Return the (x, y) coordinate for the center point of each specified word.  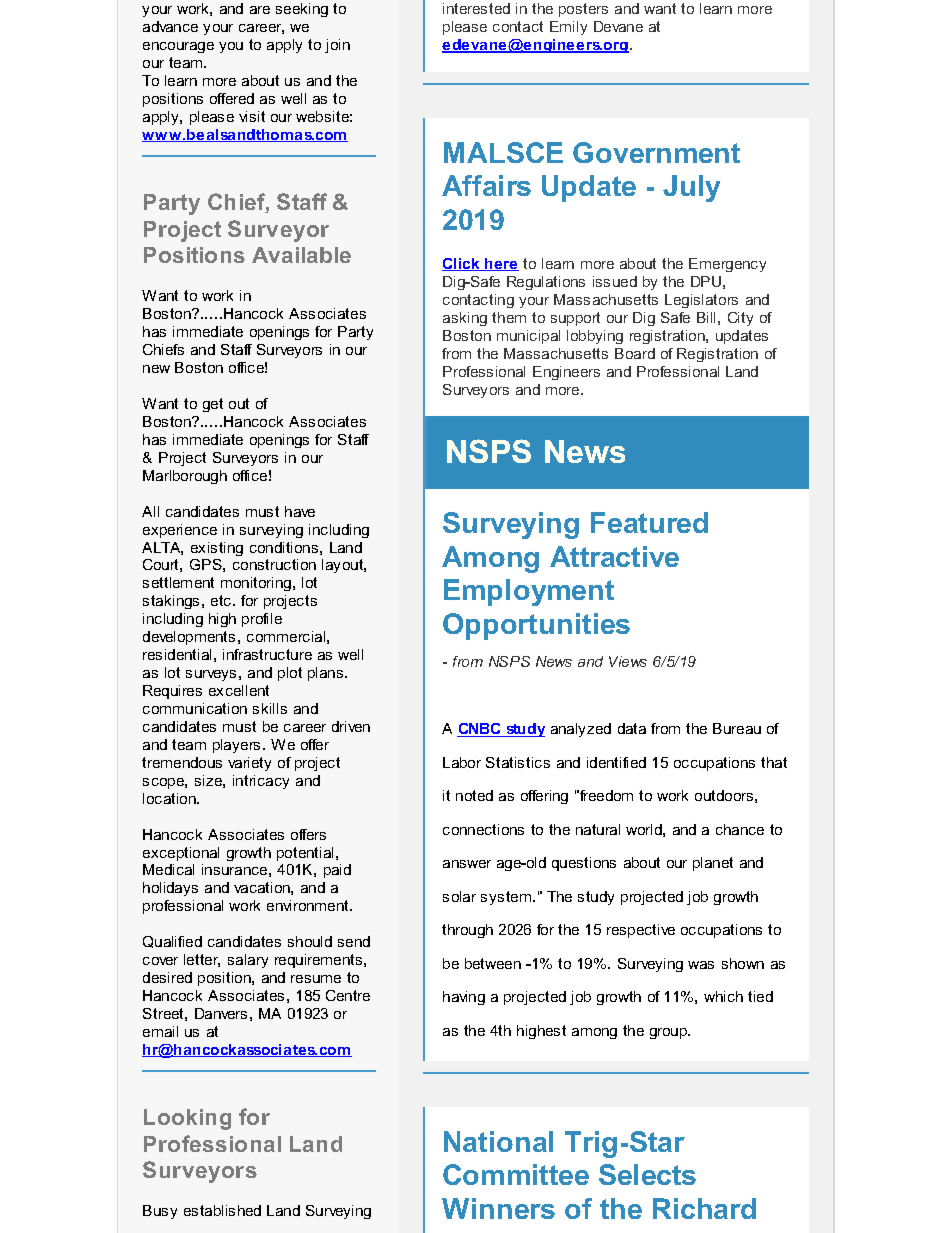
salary (248, 961)
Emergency (727, 265)
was (701, 965)
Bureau (737, 728)
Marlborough (185, 477)
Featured (649, 522)
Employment (529, 592)
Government (656, 152)
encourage (178, 47)
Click (462, 264)
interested (476, 8)
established (222, 1210)
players (236, 746)
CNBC (480, 730)
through (467, 931)
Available (301, 255)
